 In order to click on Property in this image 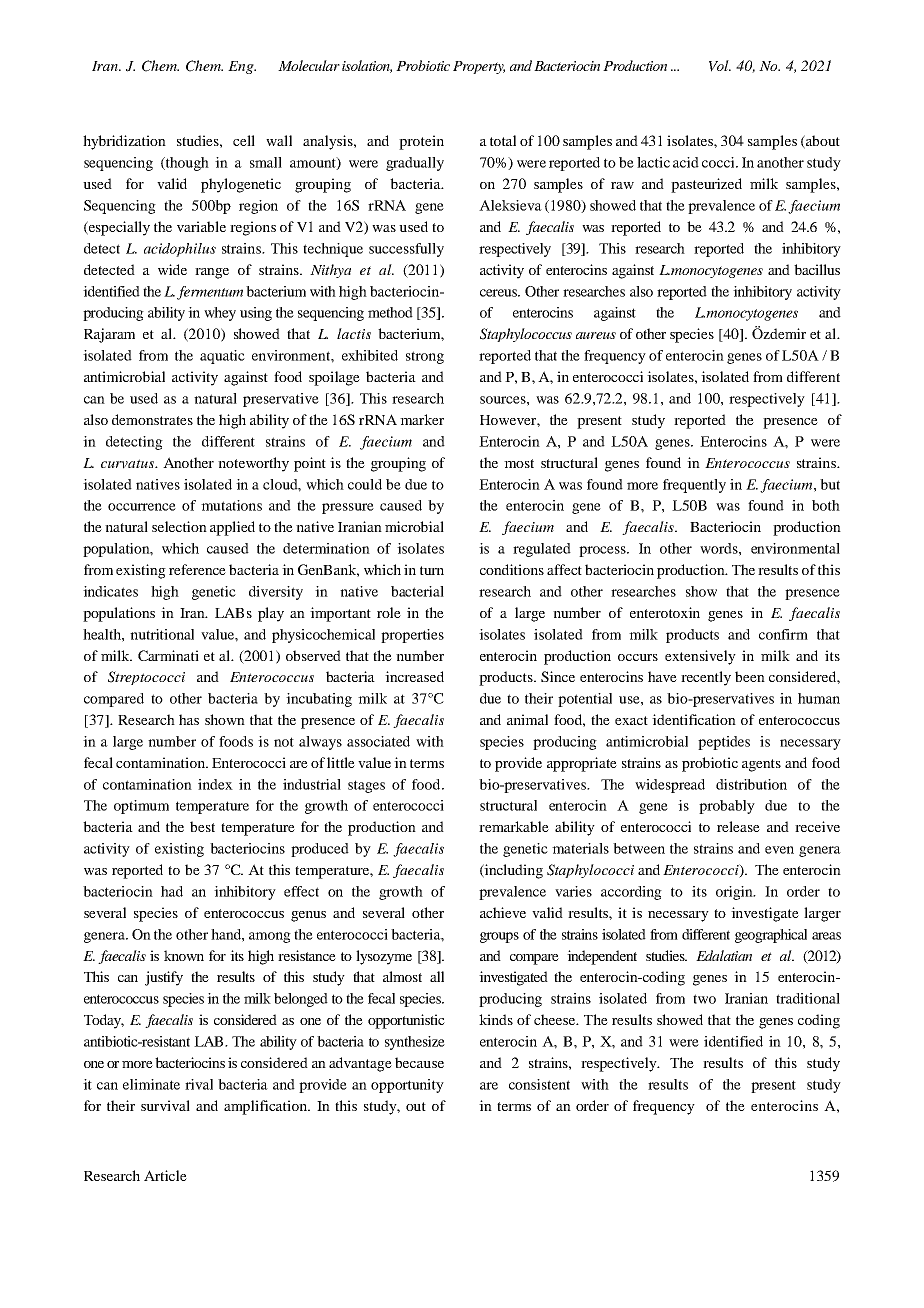, I will do `click(479, 67)`.
